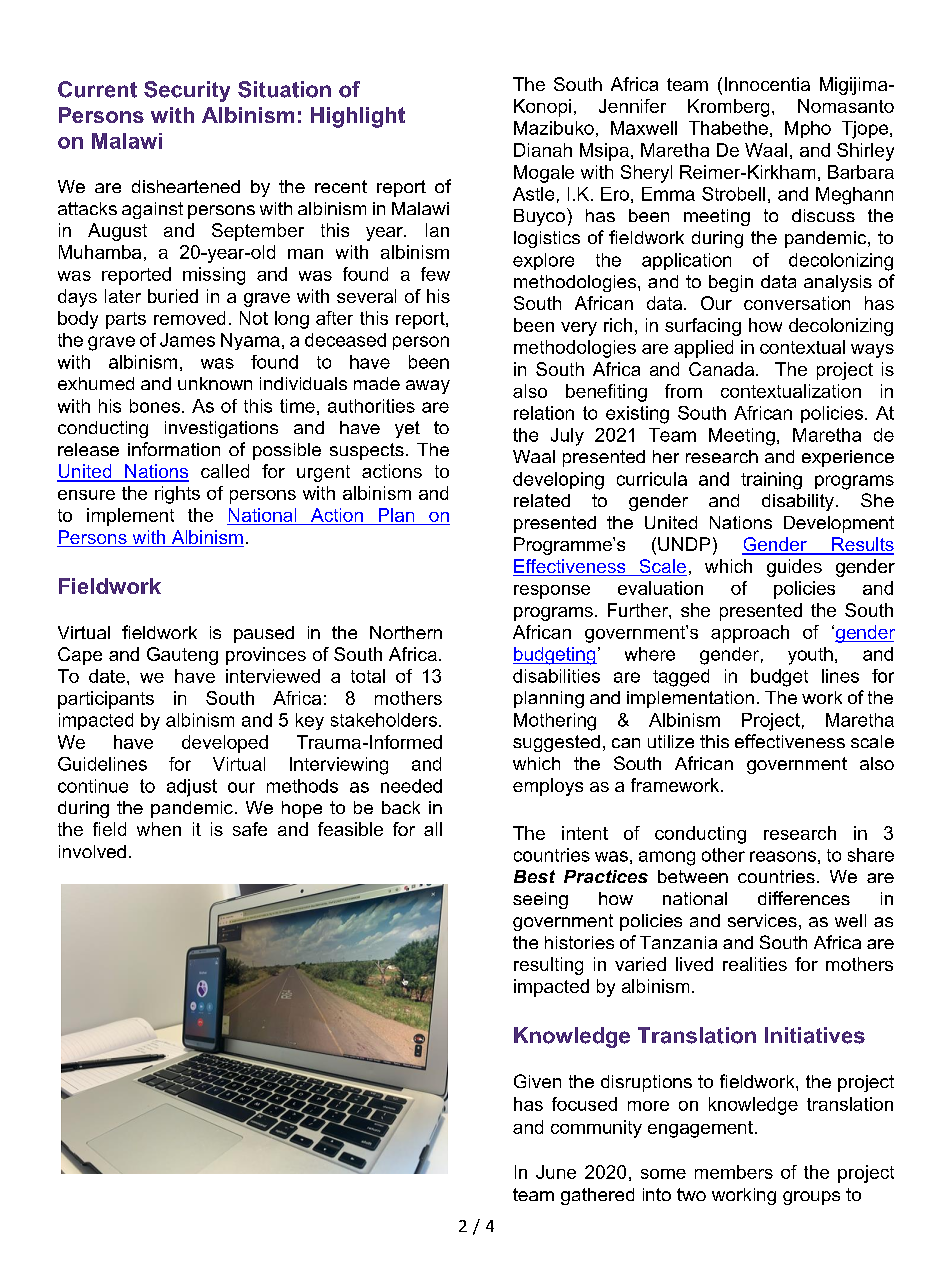  What do you see at coordinates (159, 829) in the image?
I see `when` at bounding box center [159, 829].
